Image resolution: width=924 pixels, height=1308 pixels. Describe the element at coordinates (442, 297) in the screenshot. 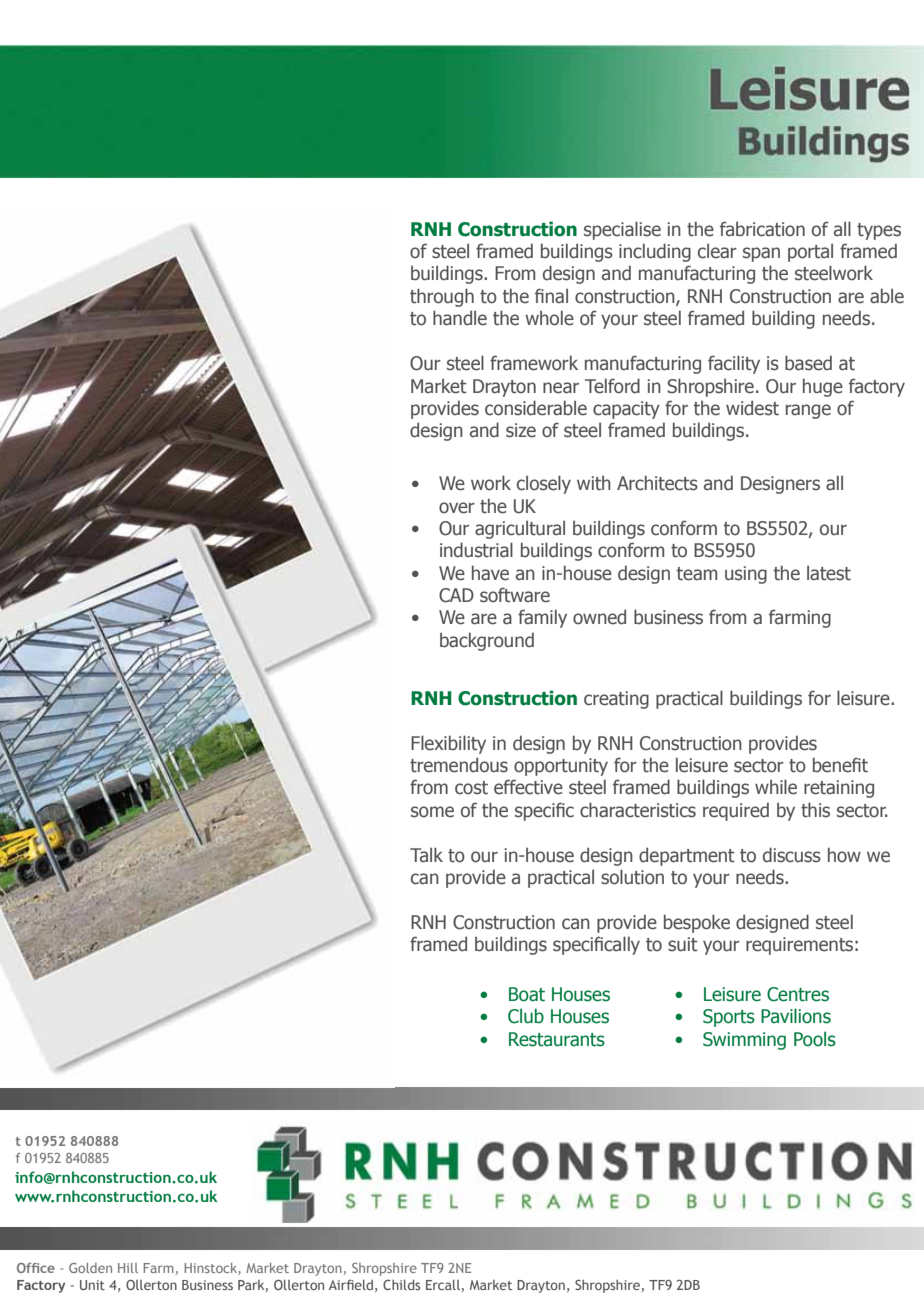

I see `through` at that location.
